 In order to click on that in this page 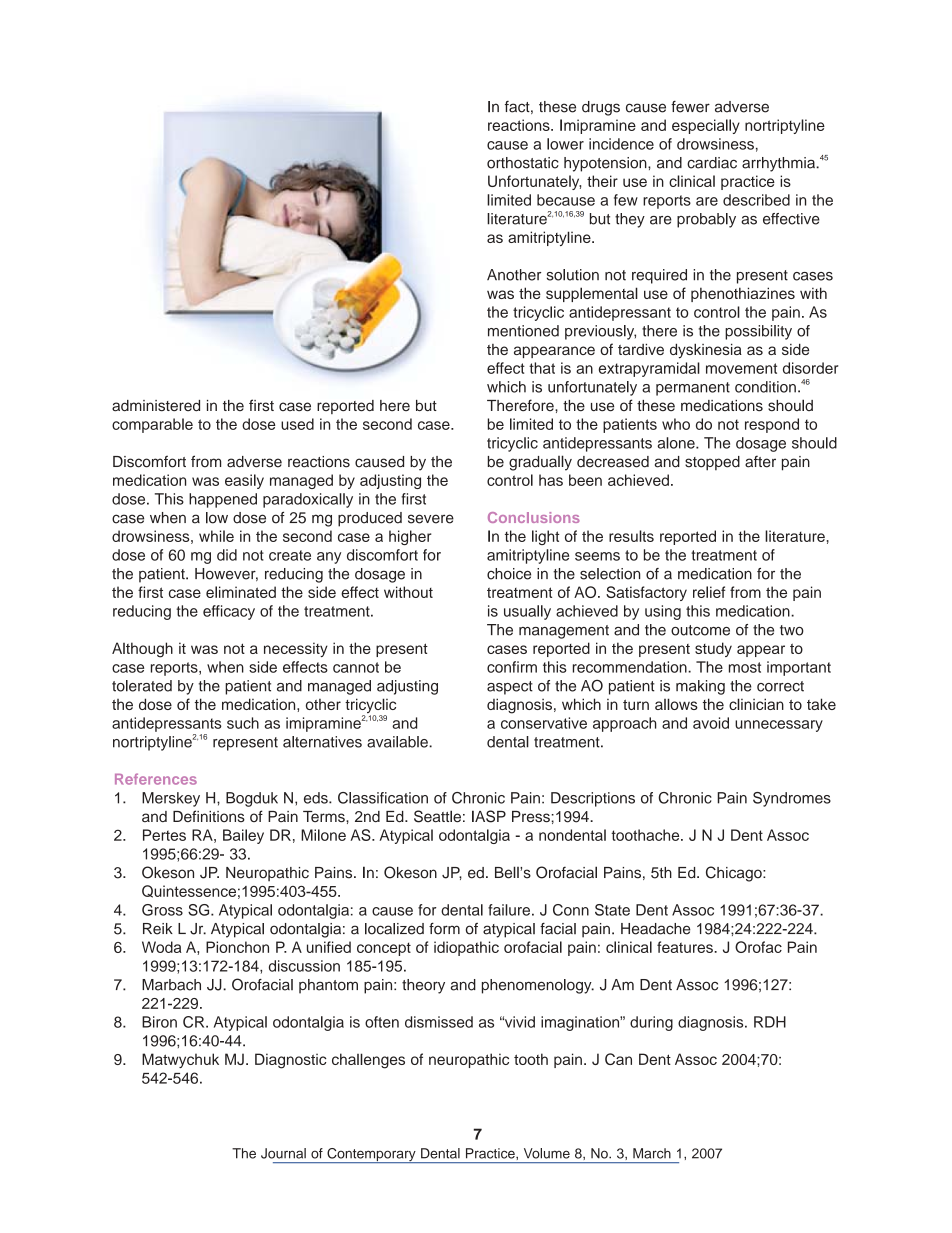, I will do `click(542, 368)`.
